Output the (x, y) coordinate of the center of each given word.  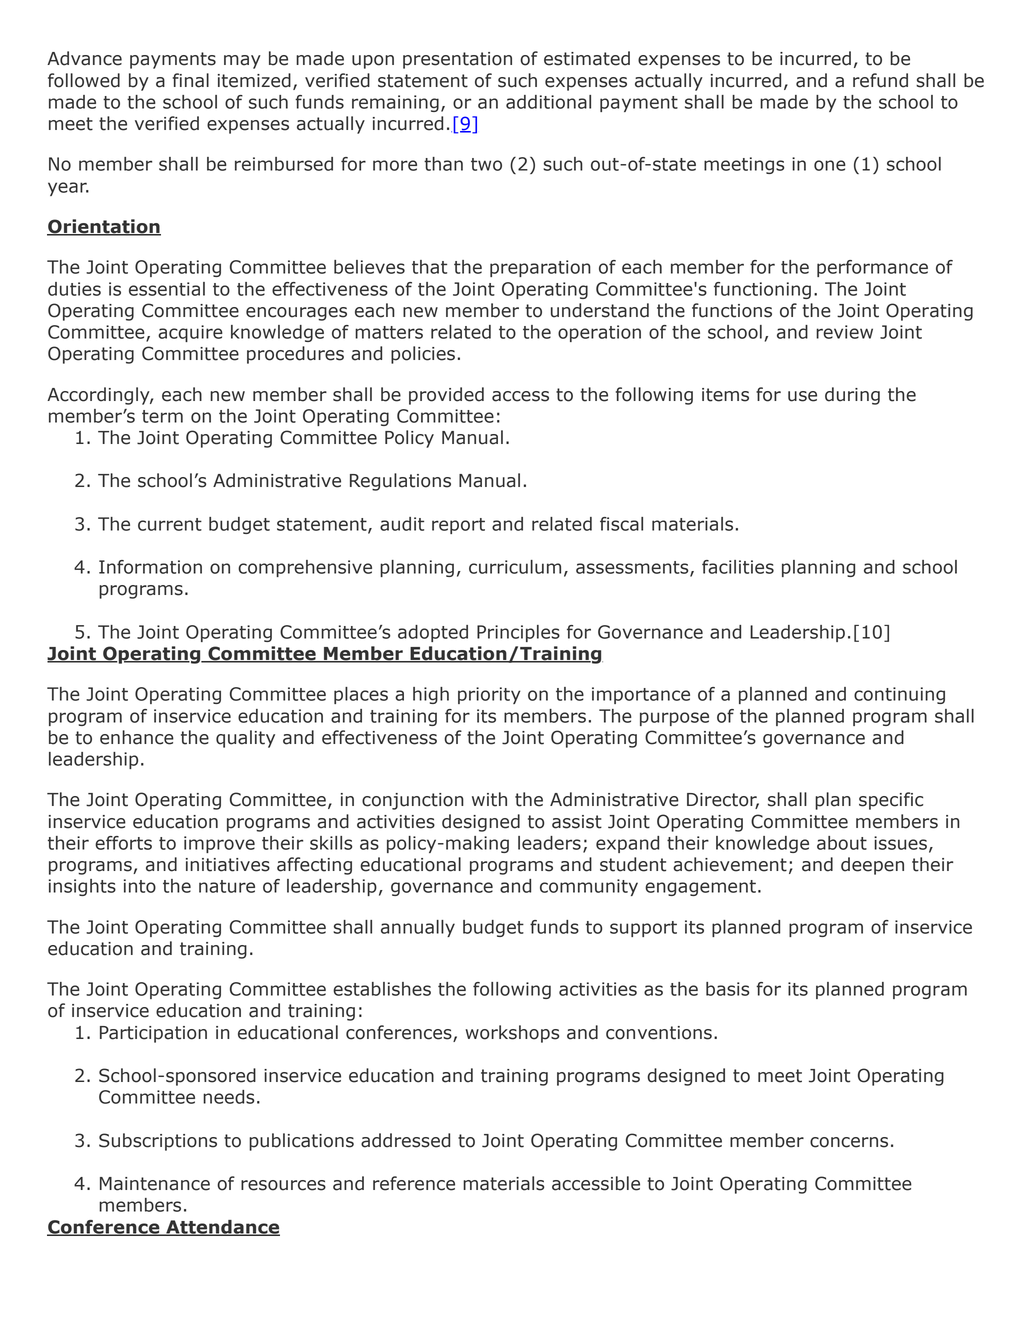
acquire (190, 333)
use (802, 396)
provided (446, 396)
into (140, 886)
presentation (457, 60)
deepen (872, 866)
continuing (899, 695)
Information (150, 567)
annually (418, 928)
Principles (518, 633)
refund (880, 80)
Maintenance (155, 1184)
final (191, 80)
